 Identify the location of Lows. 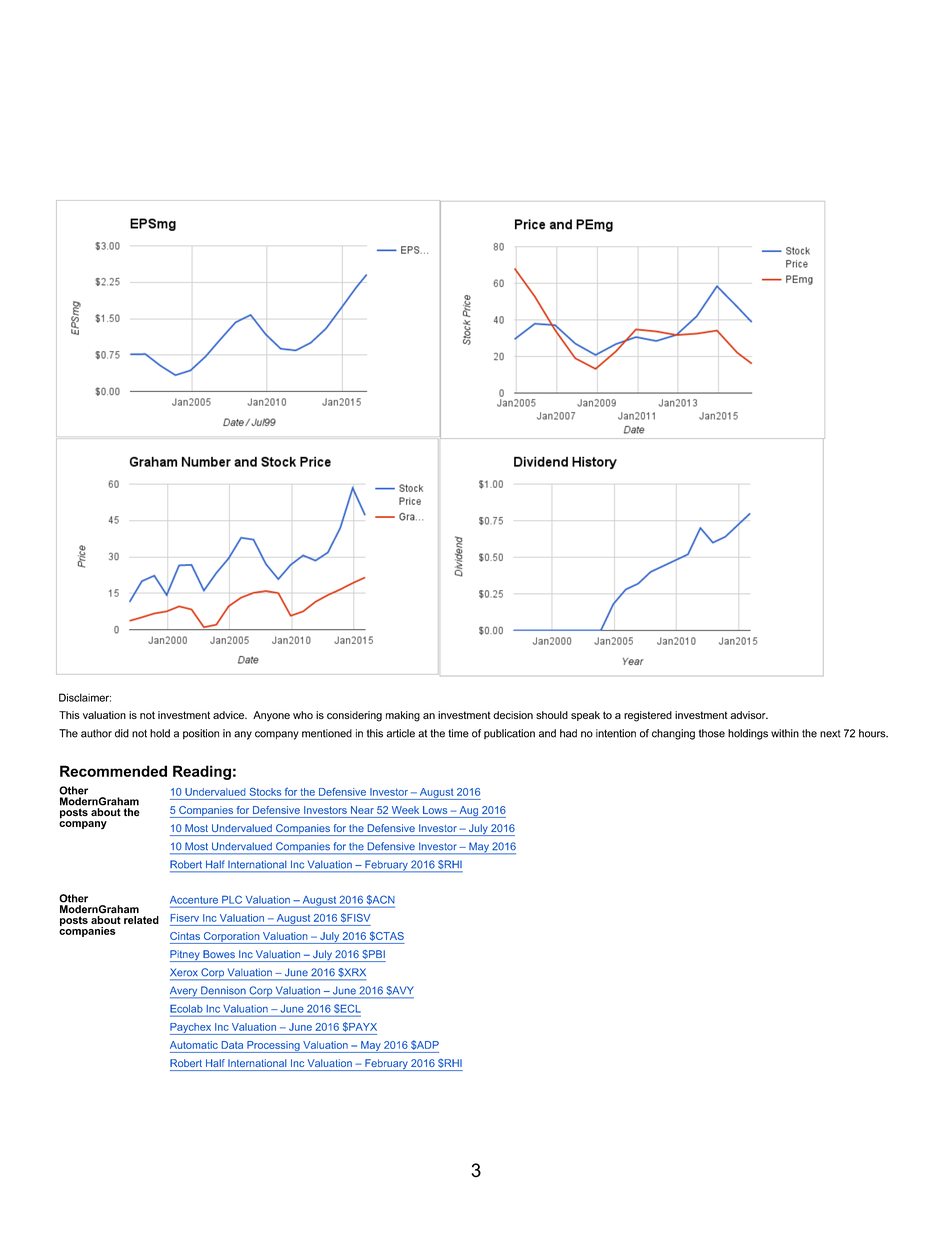
(435, 810).
